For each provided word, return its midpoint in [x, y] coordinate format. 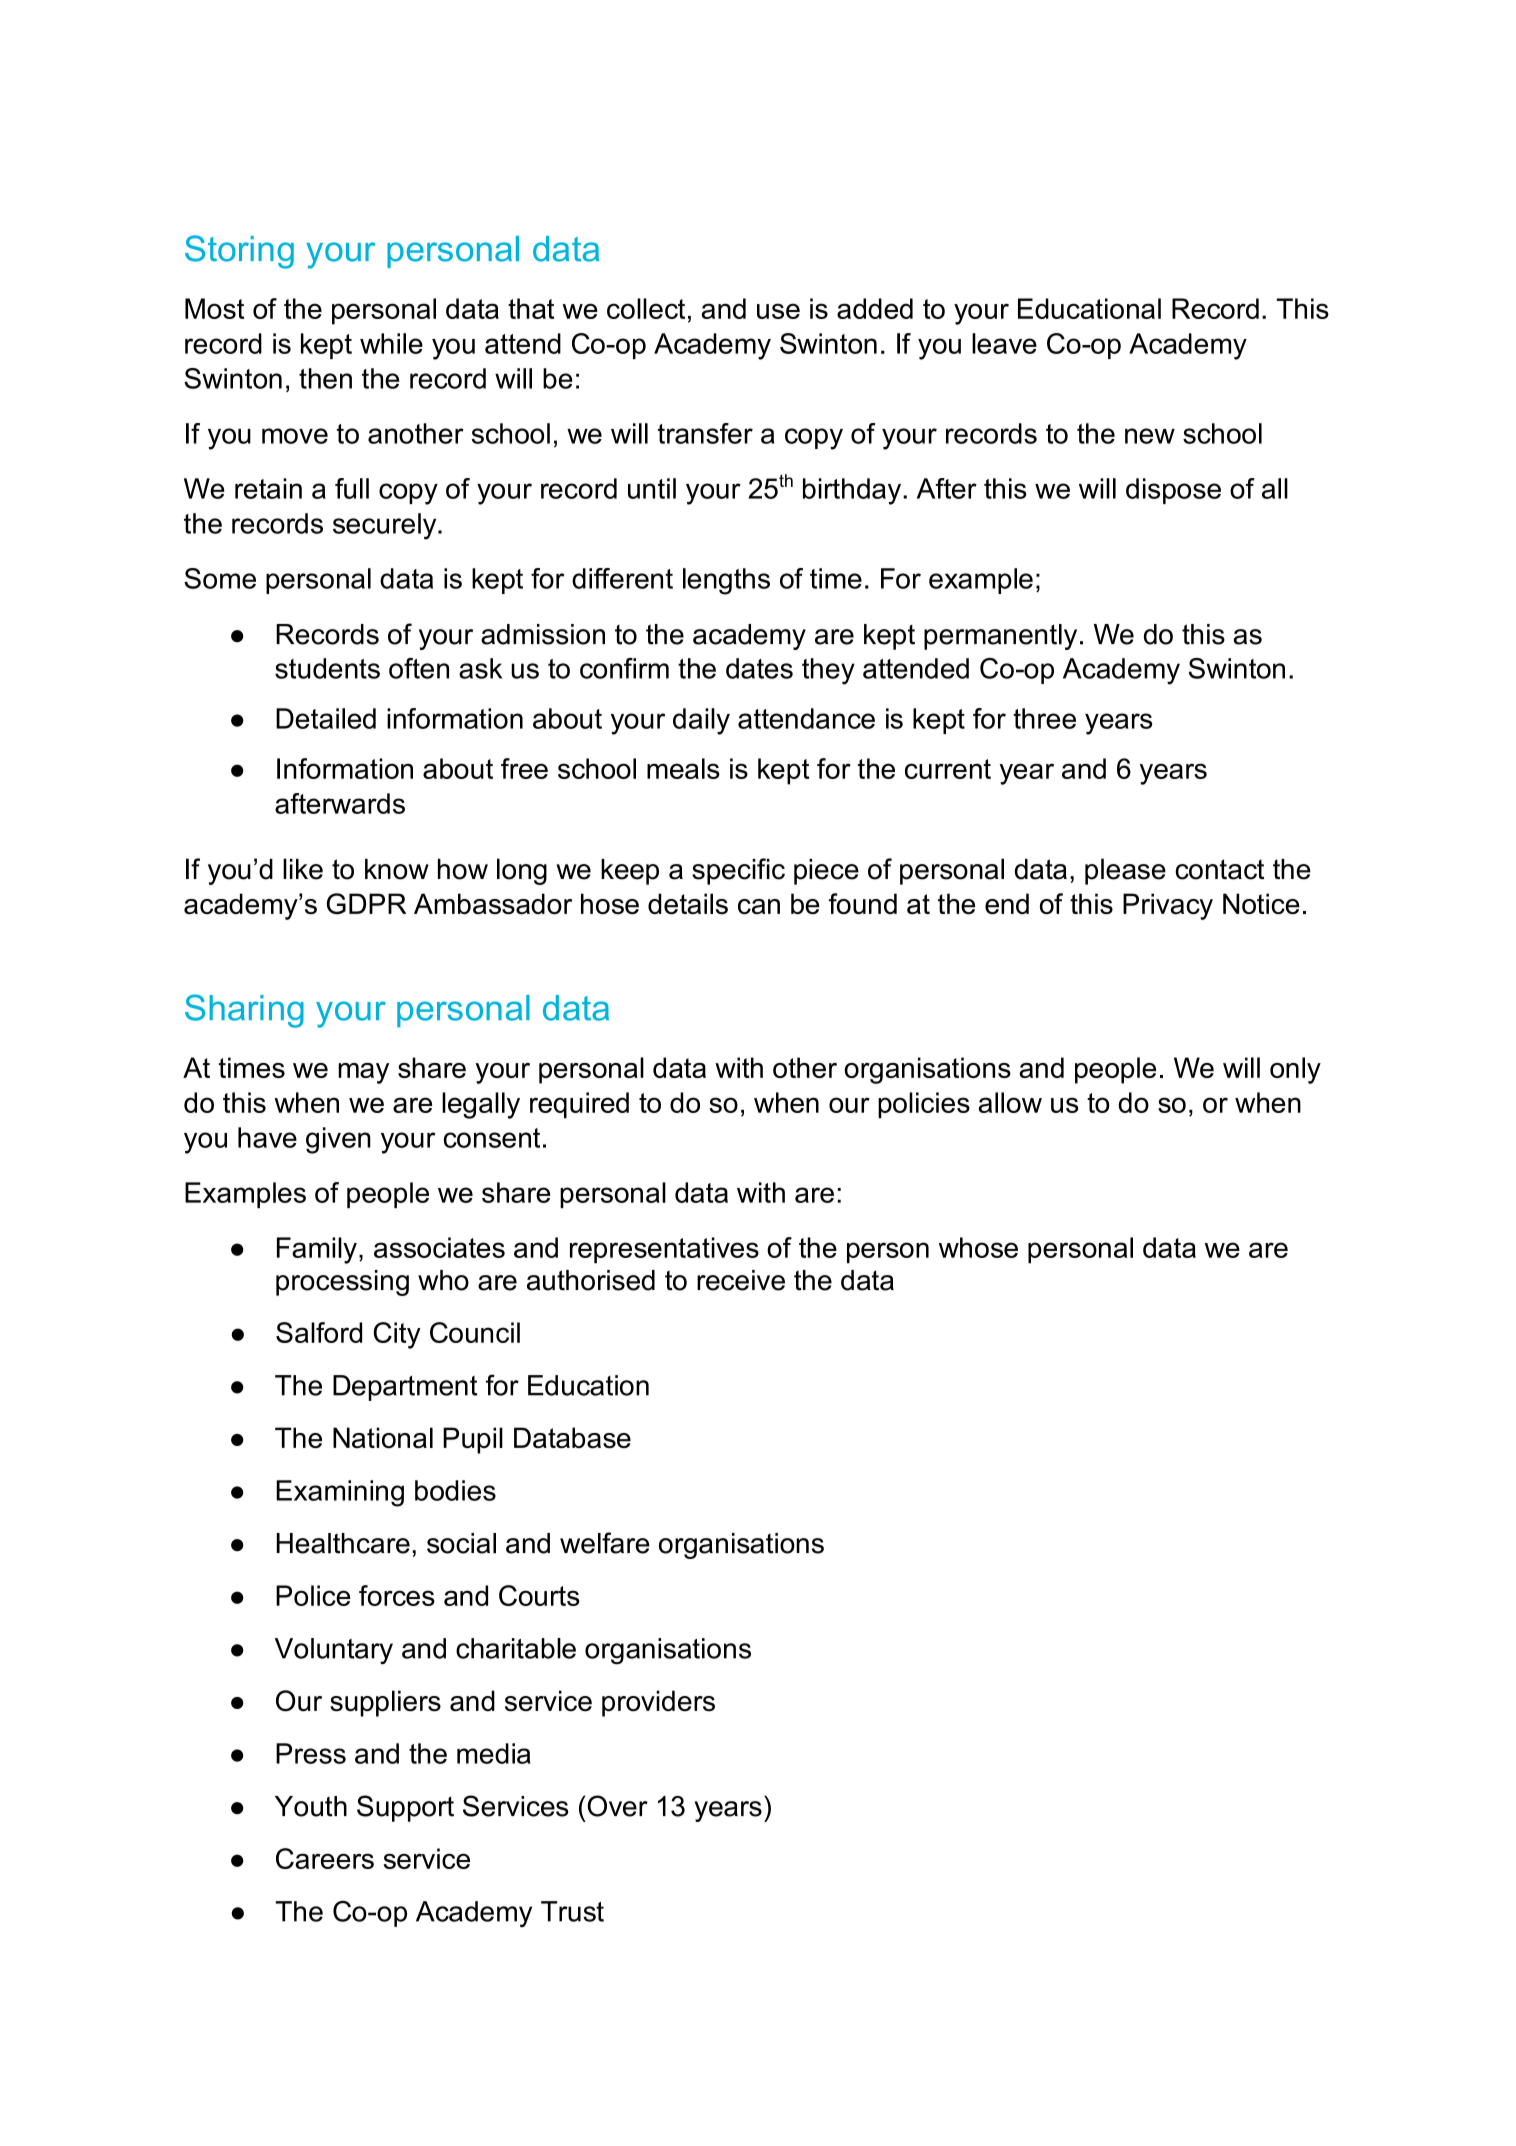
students [327, 668]
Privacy [1168, 906]
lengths [726, 581]
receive [741, 1280]
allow [1010, 1102]
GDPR [366, 904]
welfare [605, 1543]
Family [317, 1250]
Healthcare [343, 1543]
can [759, 906]
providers [658, 1703]
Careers [325, 1858]
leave [1004, 343]
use [778, 311]
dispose [1173, 491]
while [391, 343]
